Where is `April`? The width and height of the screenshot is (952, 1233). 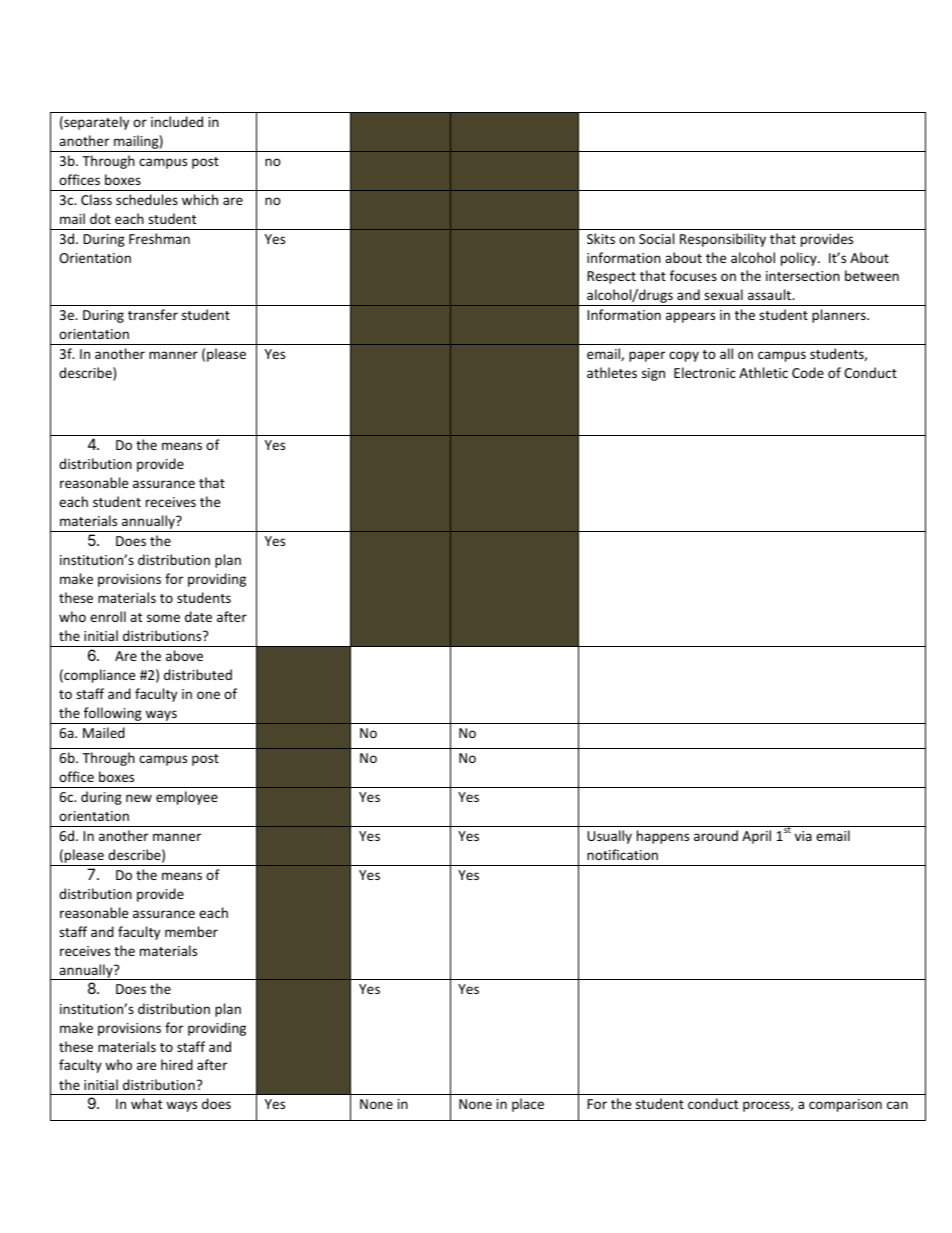
April is located at coordinates (756, 837).
